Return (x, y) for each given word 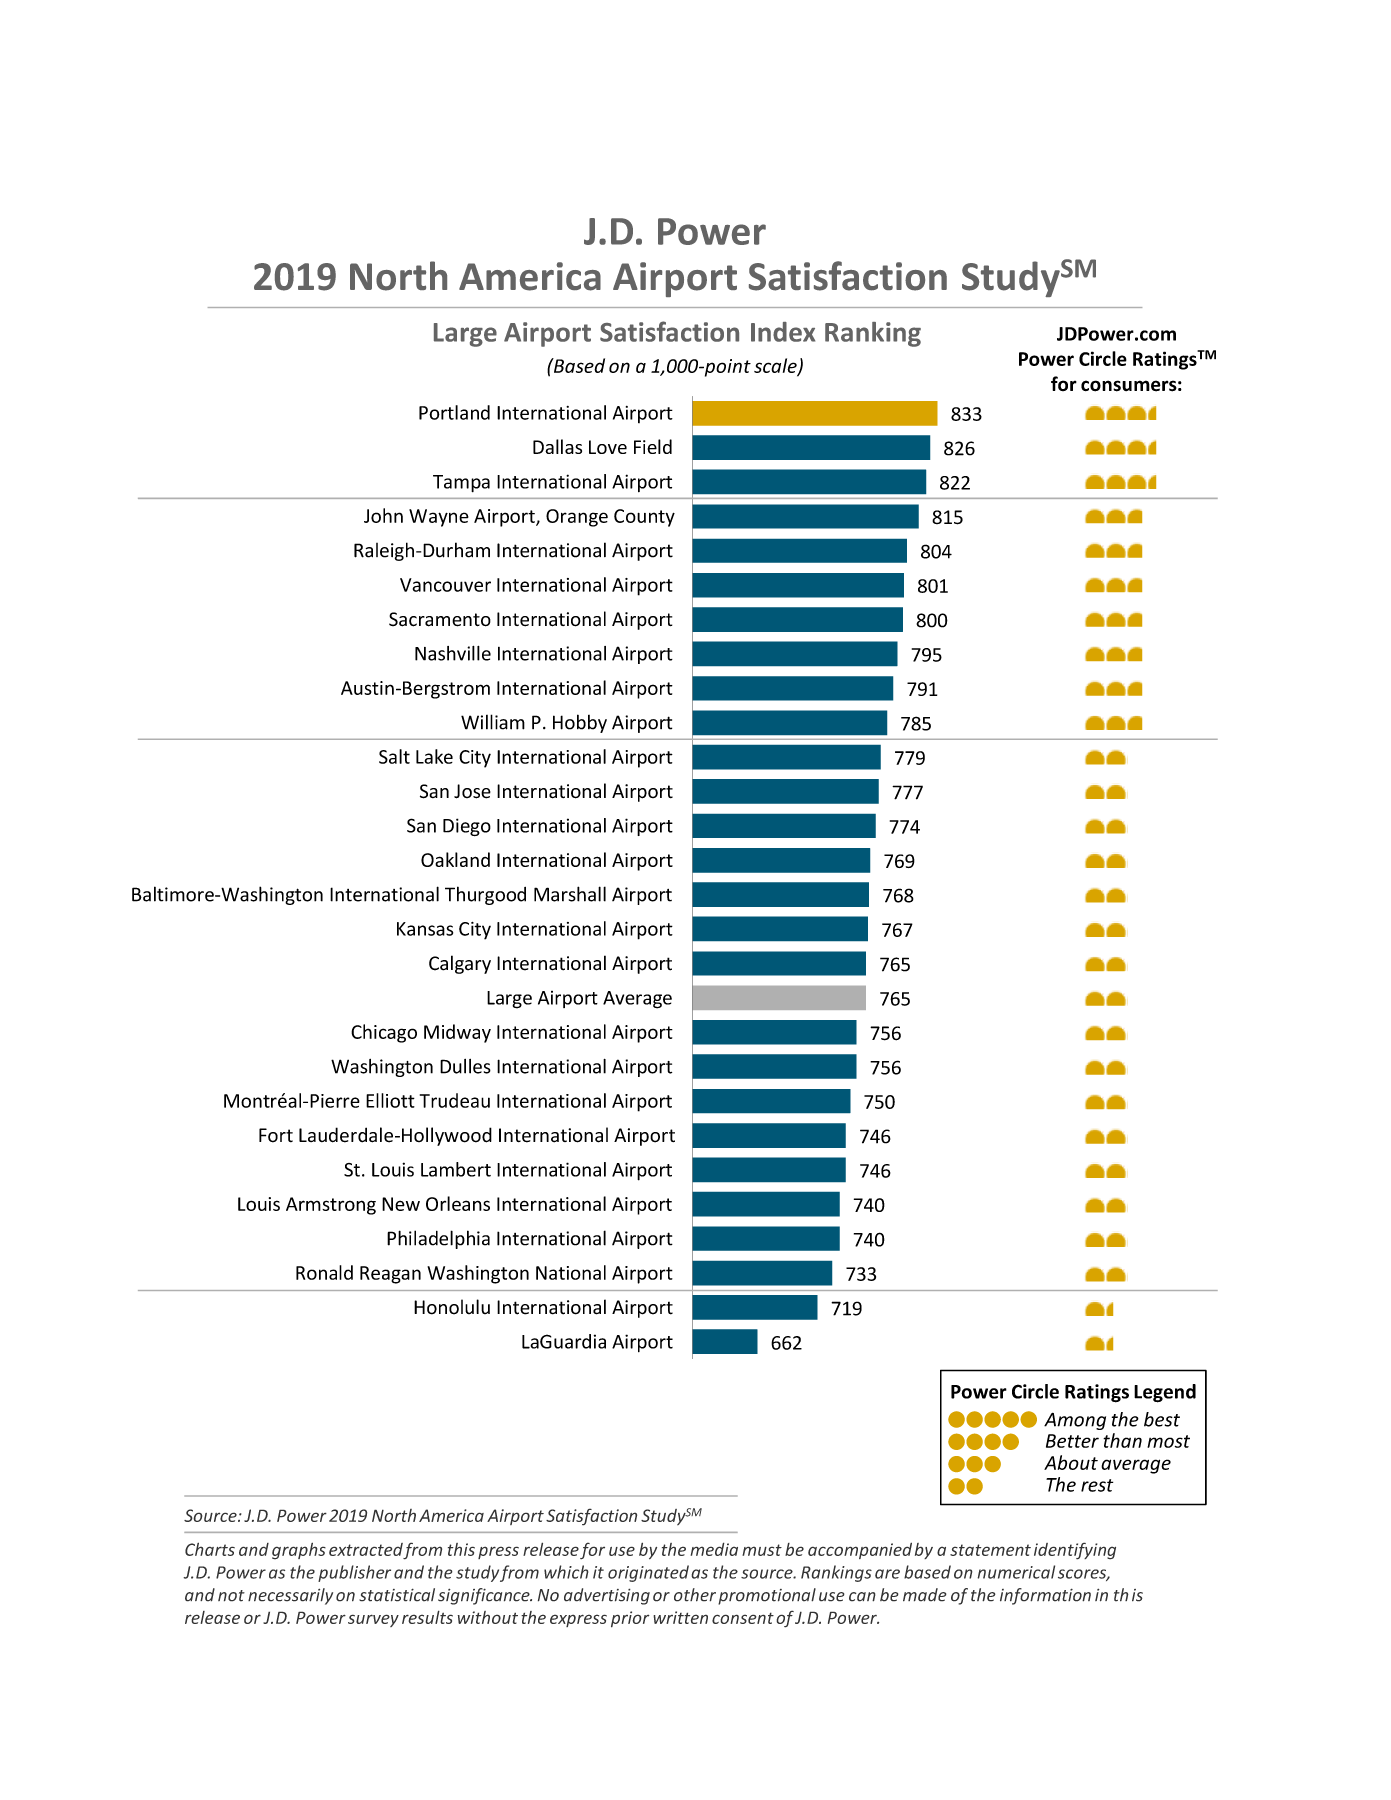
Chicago (384, 1033)
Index (783, 332)
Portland (454, 412)
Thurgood (485, 895)
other (695, 1595)
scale (776, 366)
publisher (354, 1573)
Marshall (570, 894)
